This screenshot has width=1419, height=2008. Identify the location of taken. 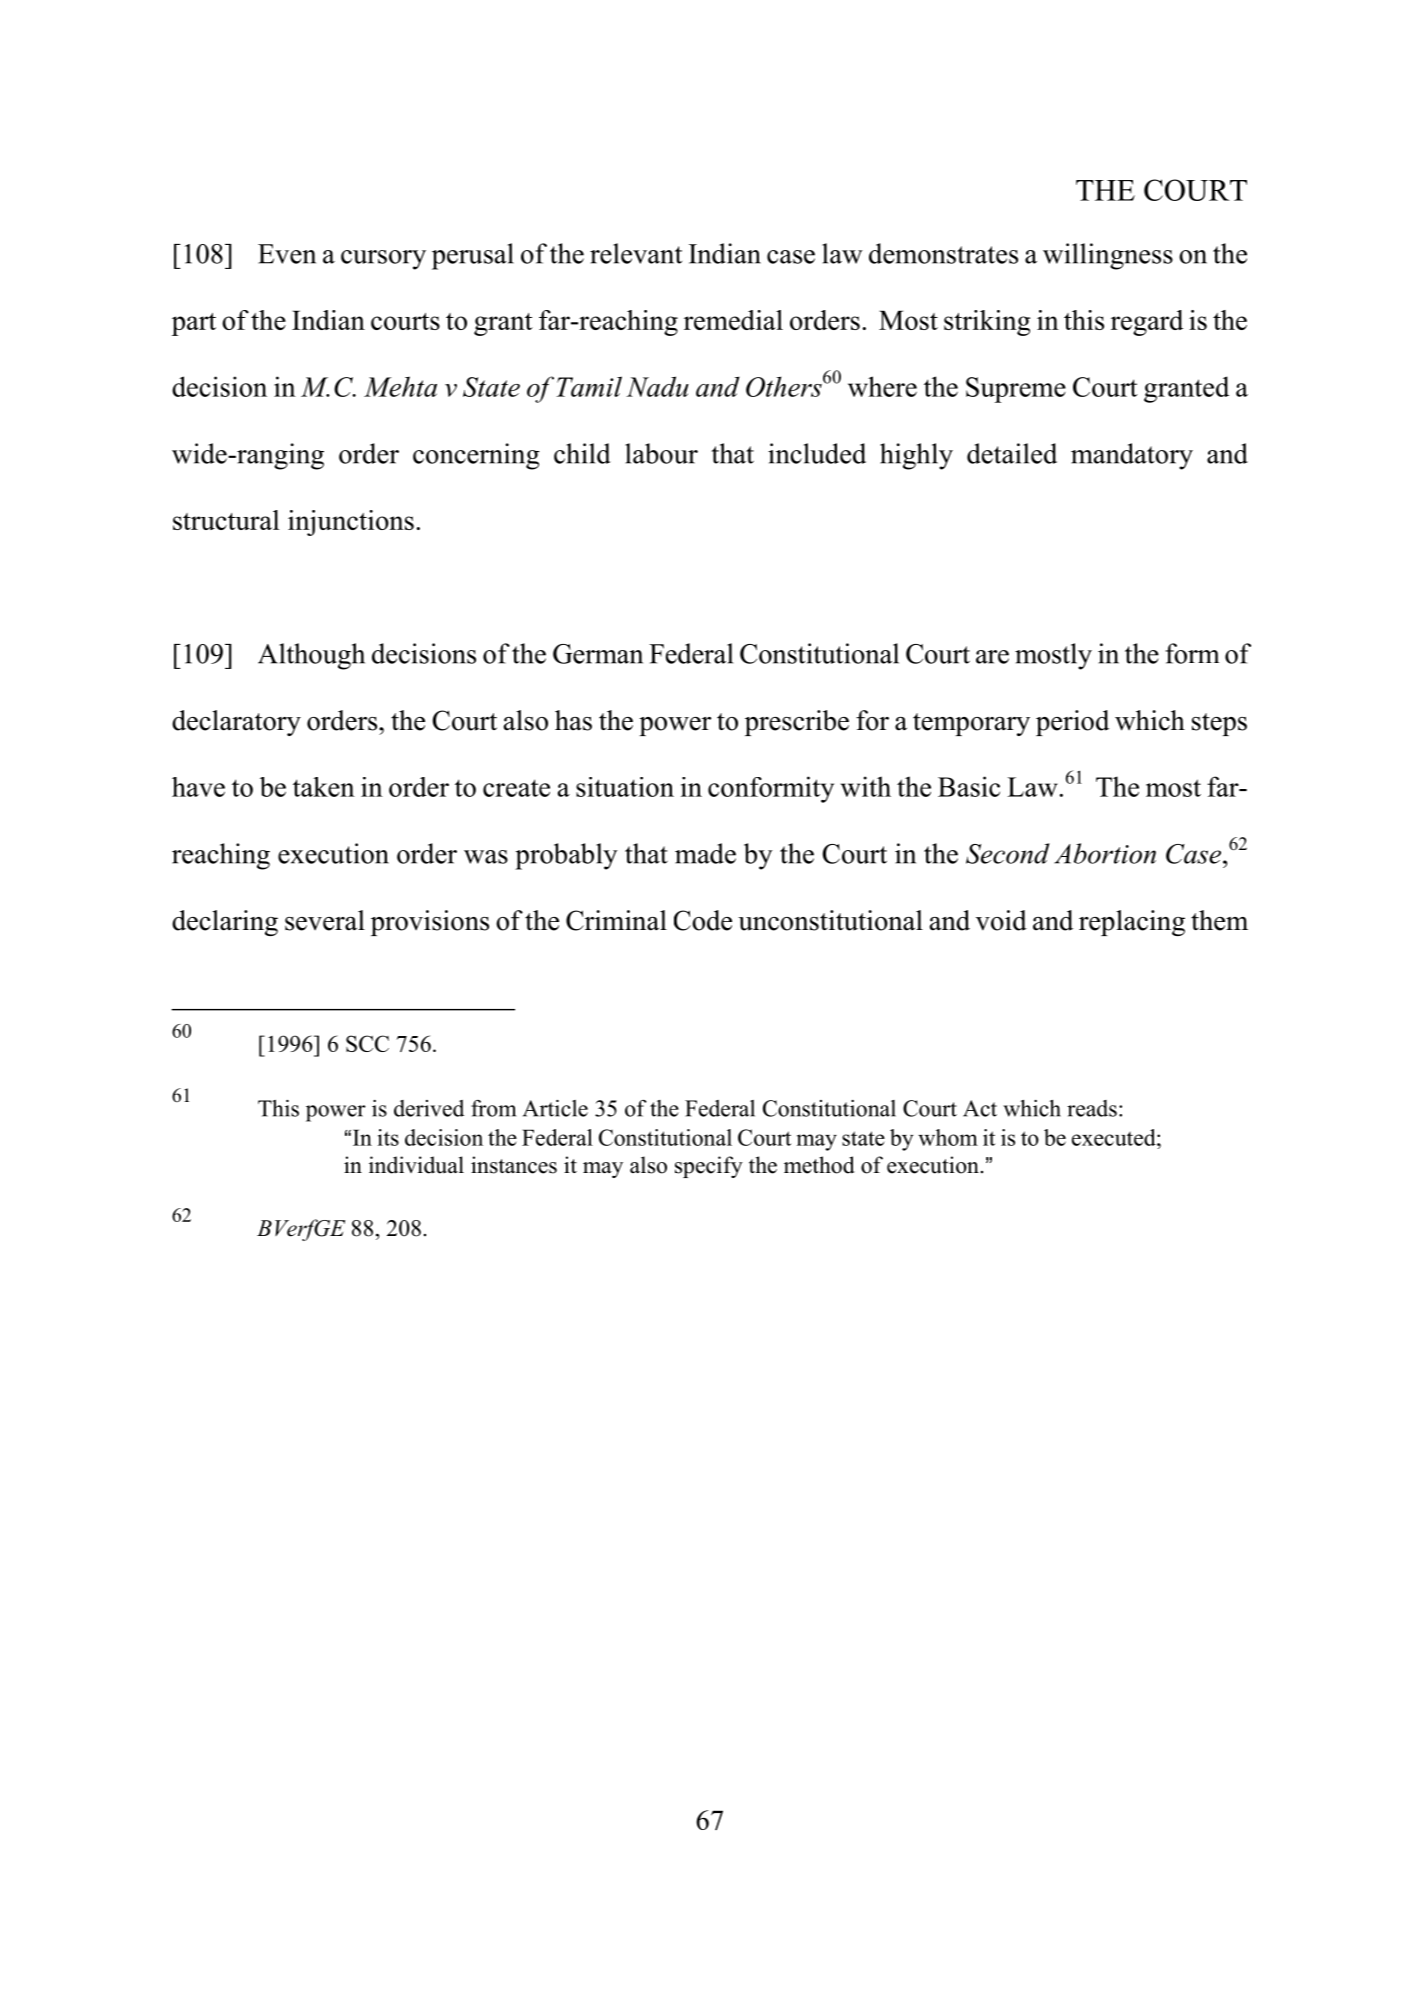
(324, 787).
